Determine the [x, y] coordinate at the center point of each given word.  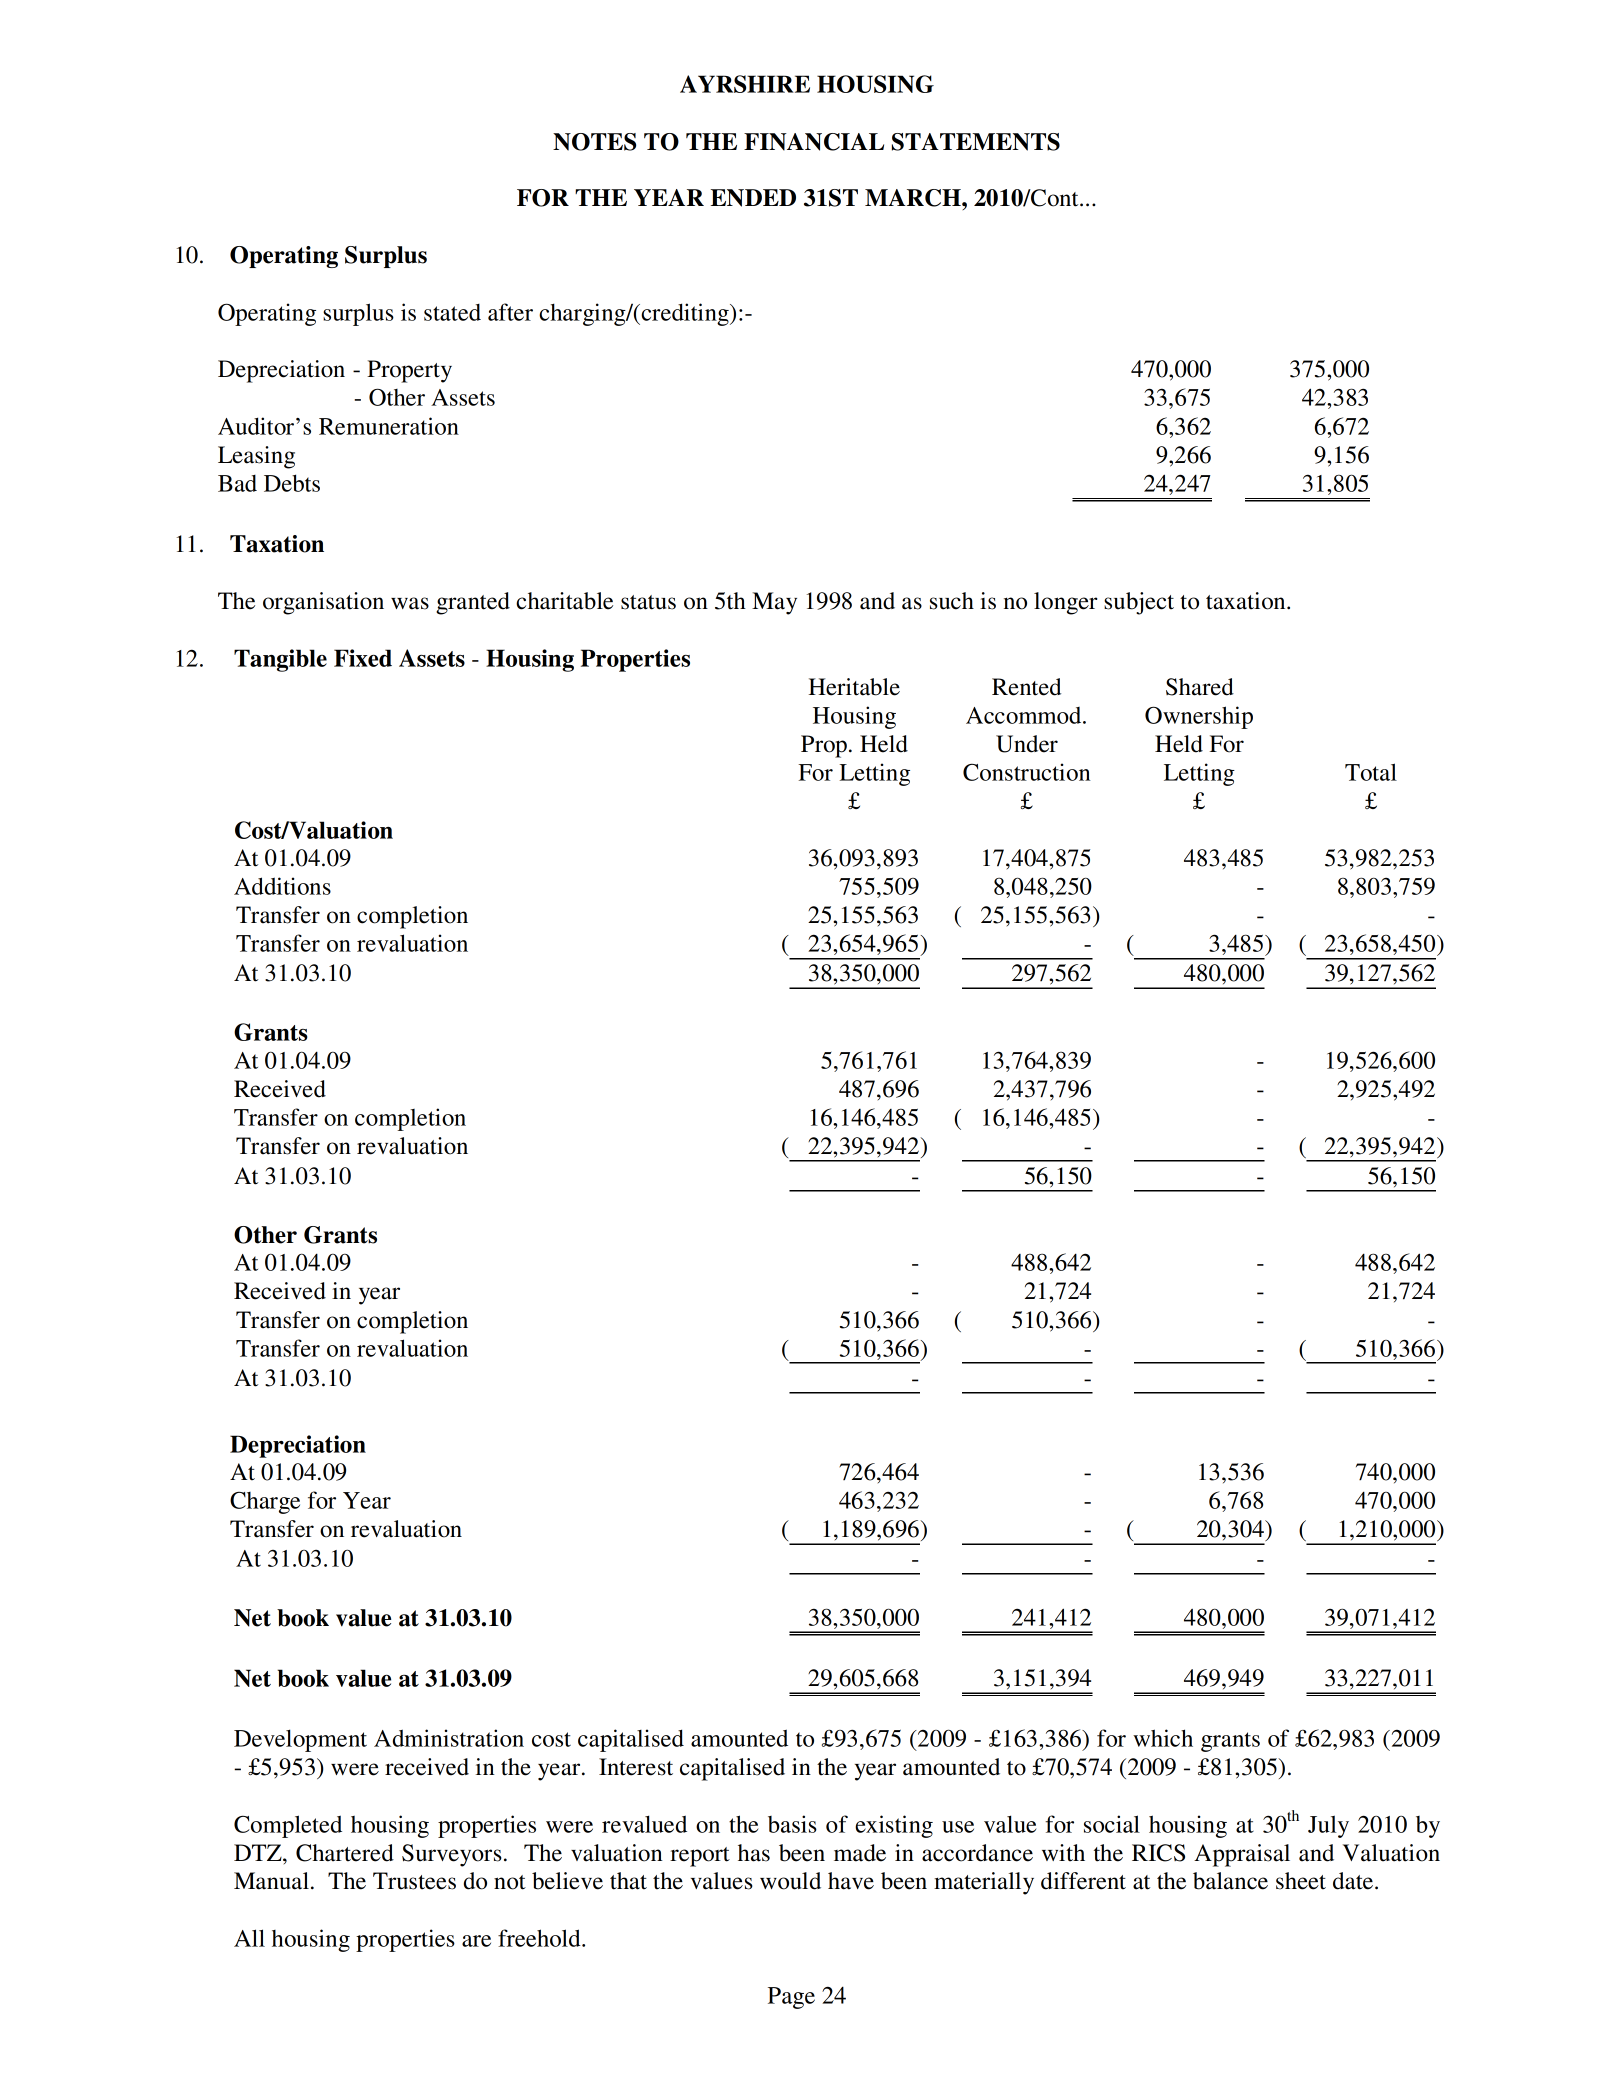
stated [452, 312]
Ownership [1199, 717]
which [1163, 1738]
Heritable [854, 687]
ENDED [753, 198]
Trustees [414, 1881]
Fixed [363, 658]
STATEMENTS [976, 142]
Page [791, 1998]
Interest [636, 1767]
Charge [265, 1503]
